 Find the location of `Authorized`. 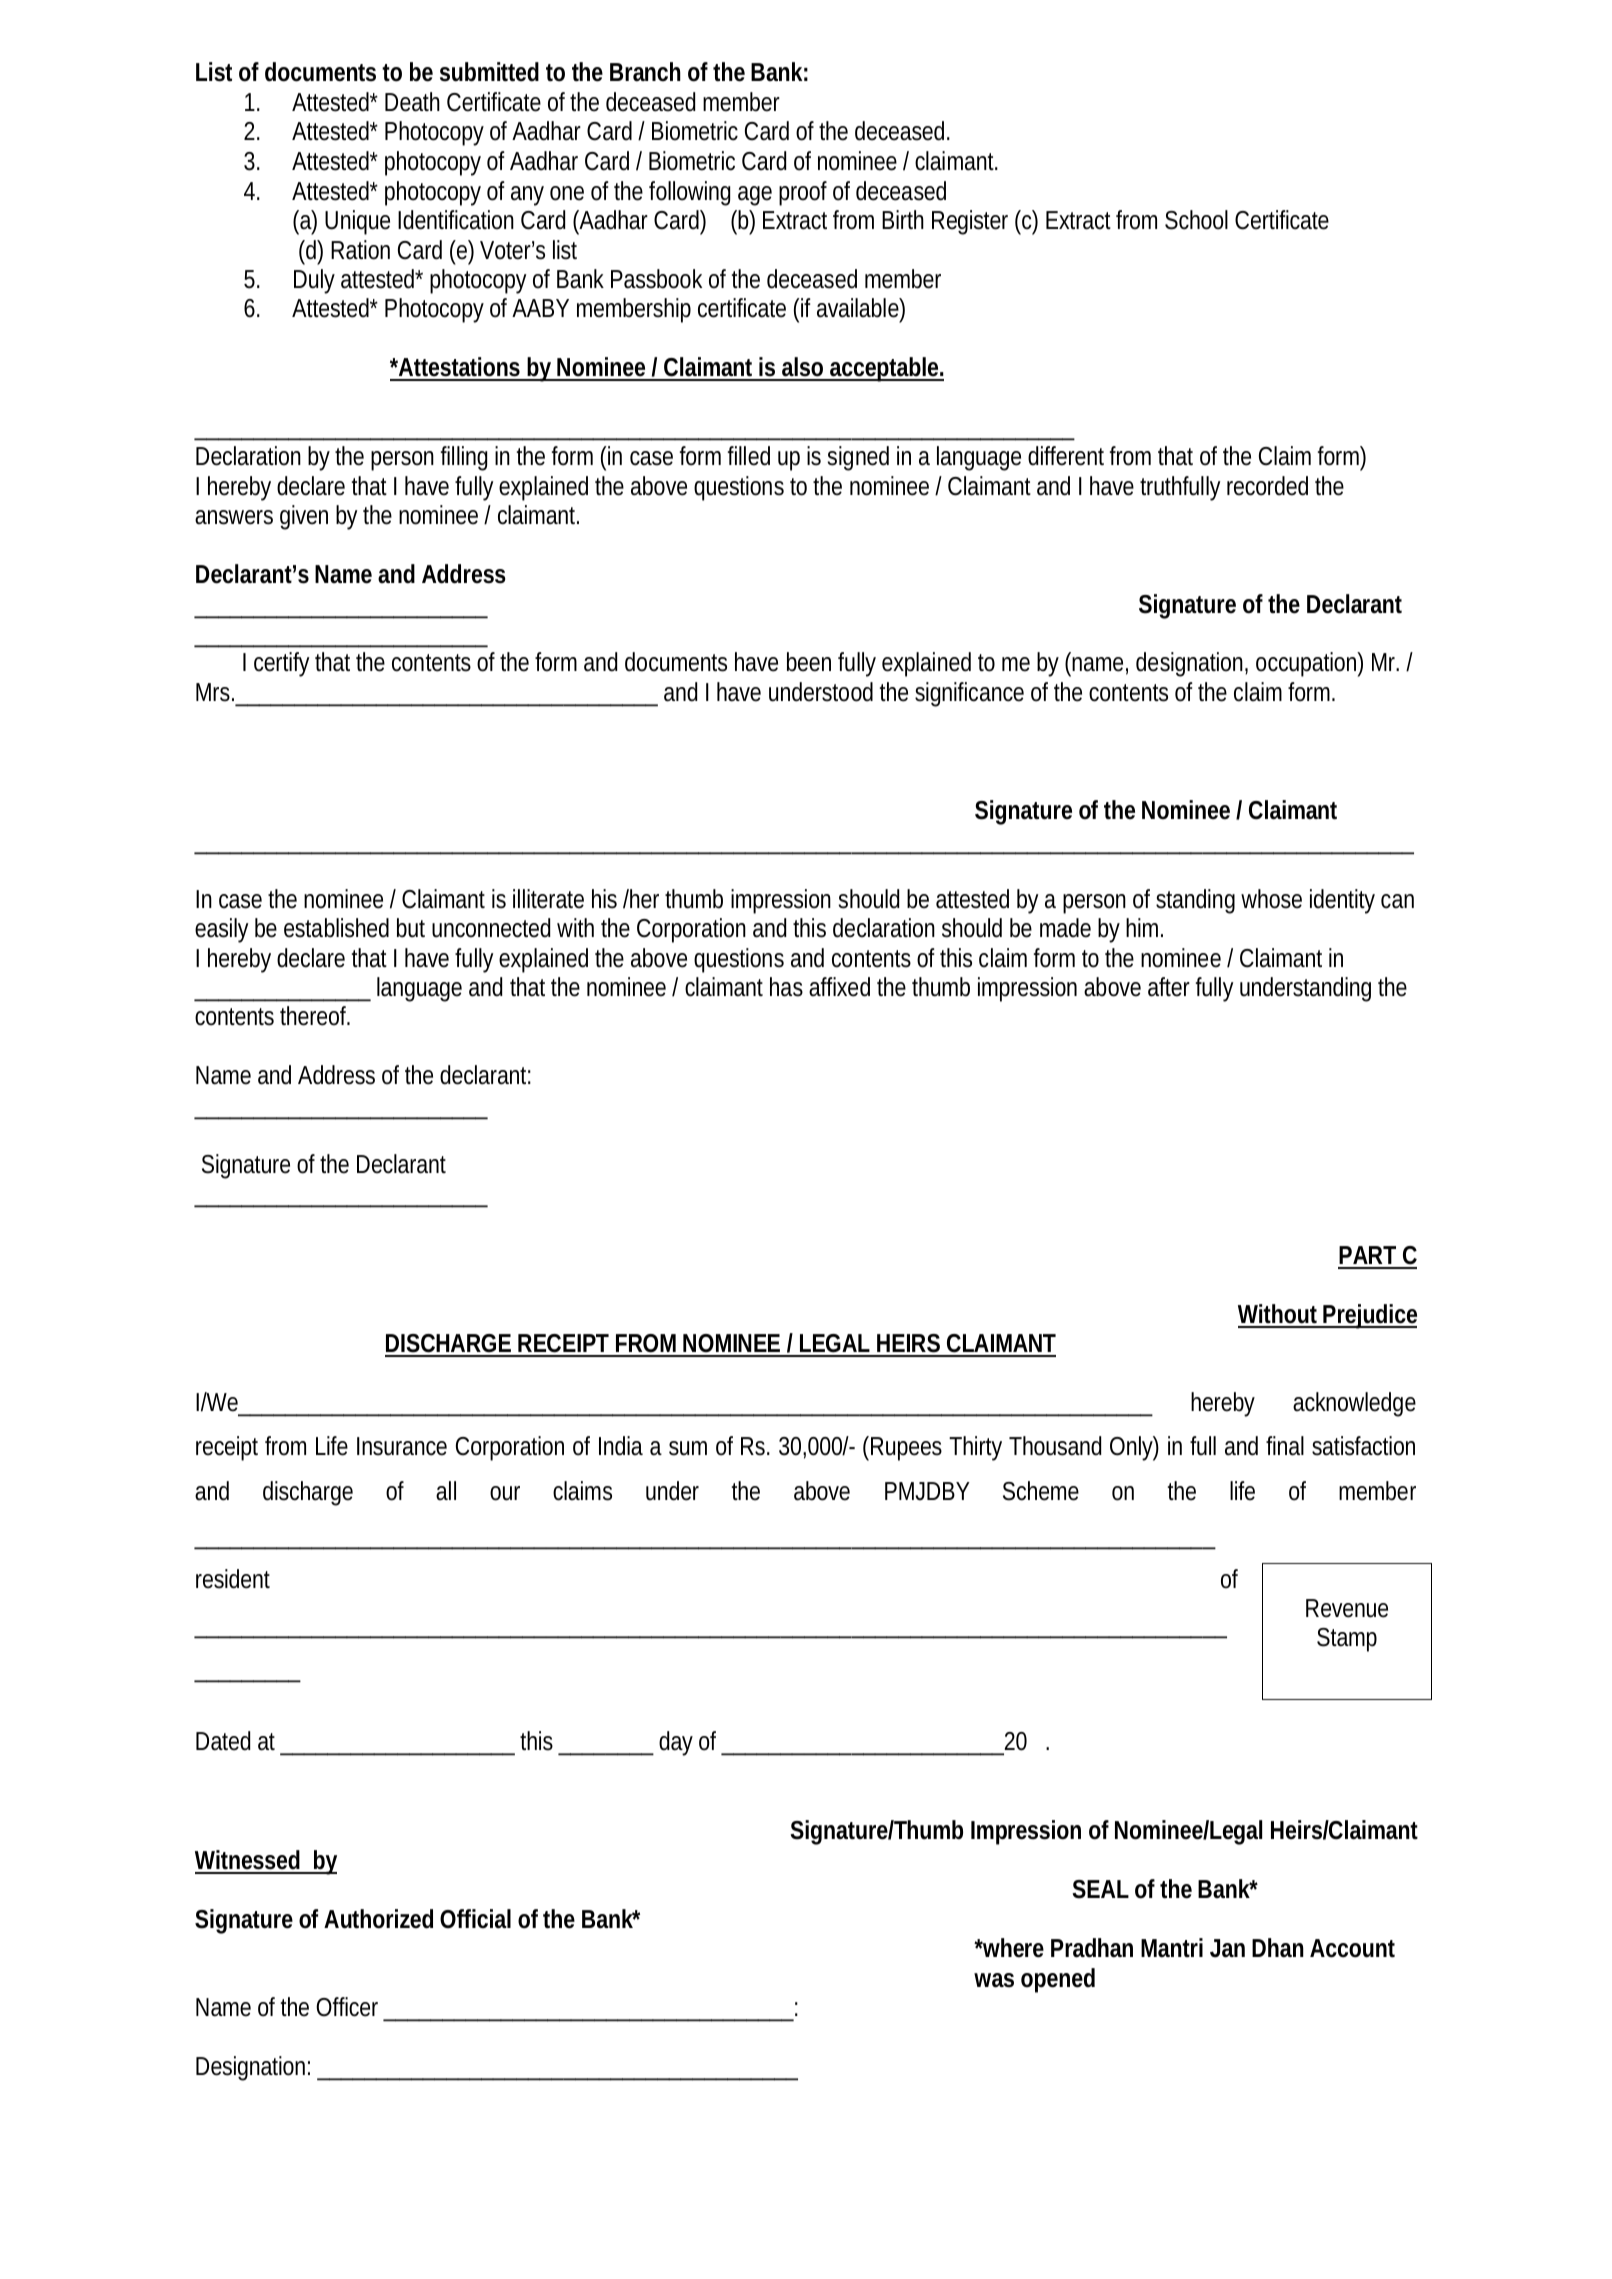

Authorized is located at coordinates (378, 1919).
